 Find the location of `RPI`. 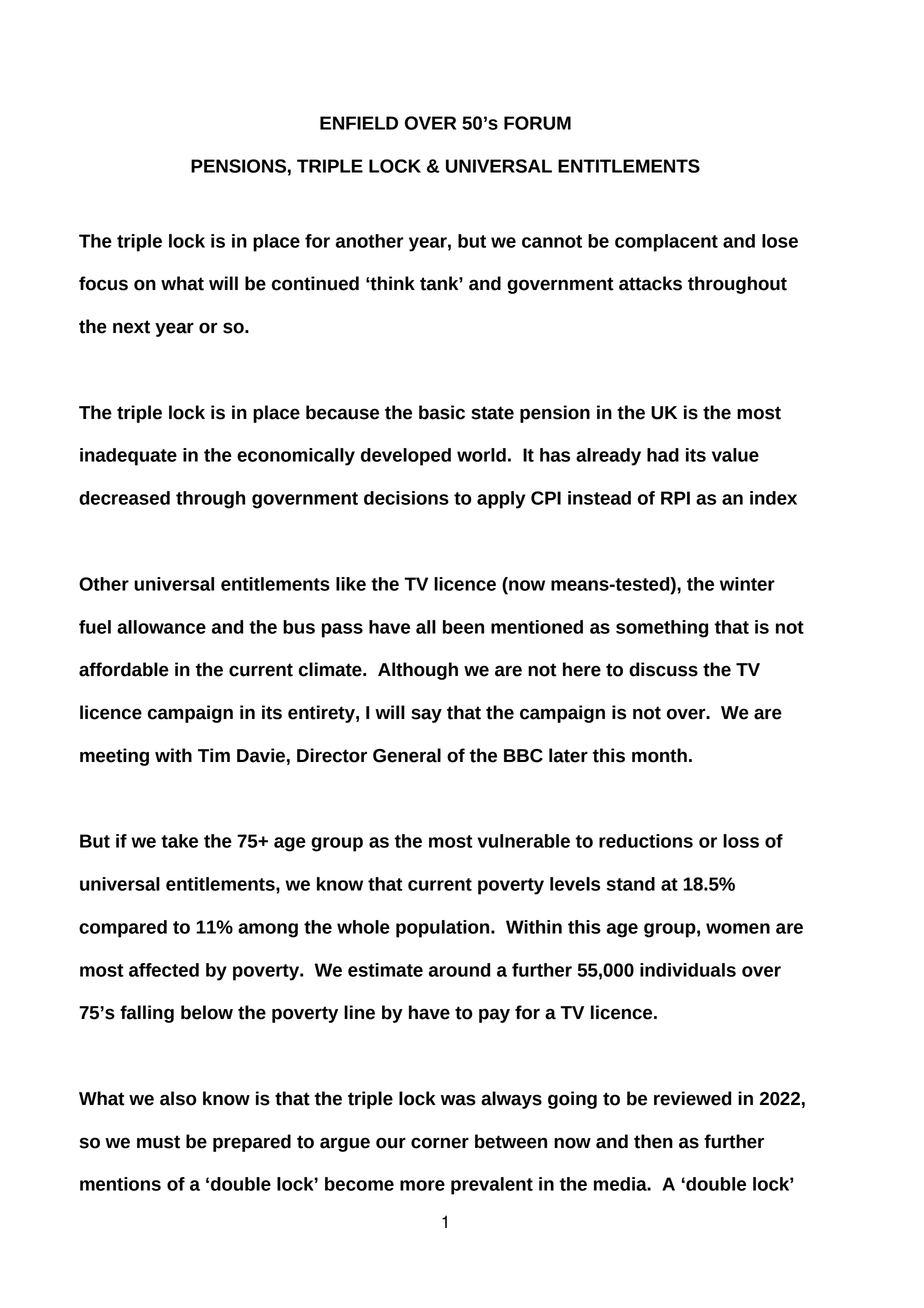

RPI is located at coordinates (675, 498).
